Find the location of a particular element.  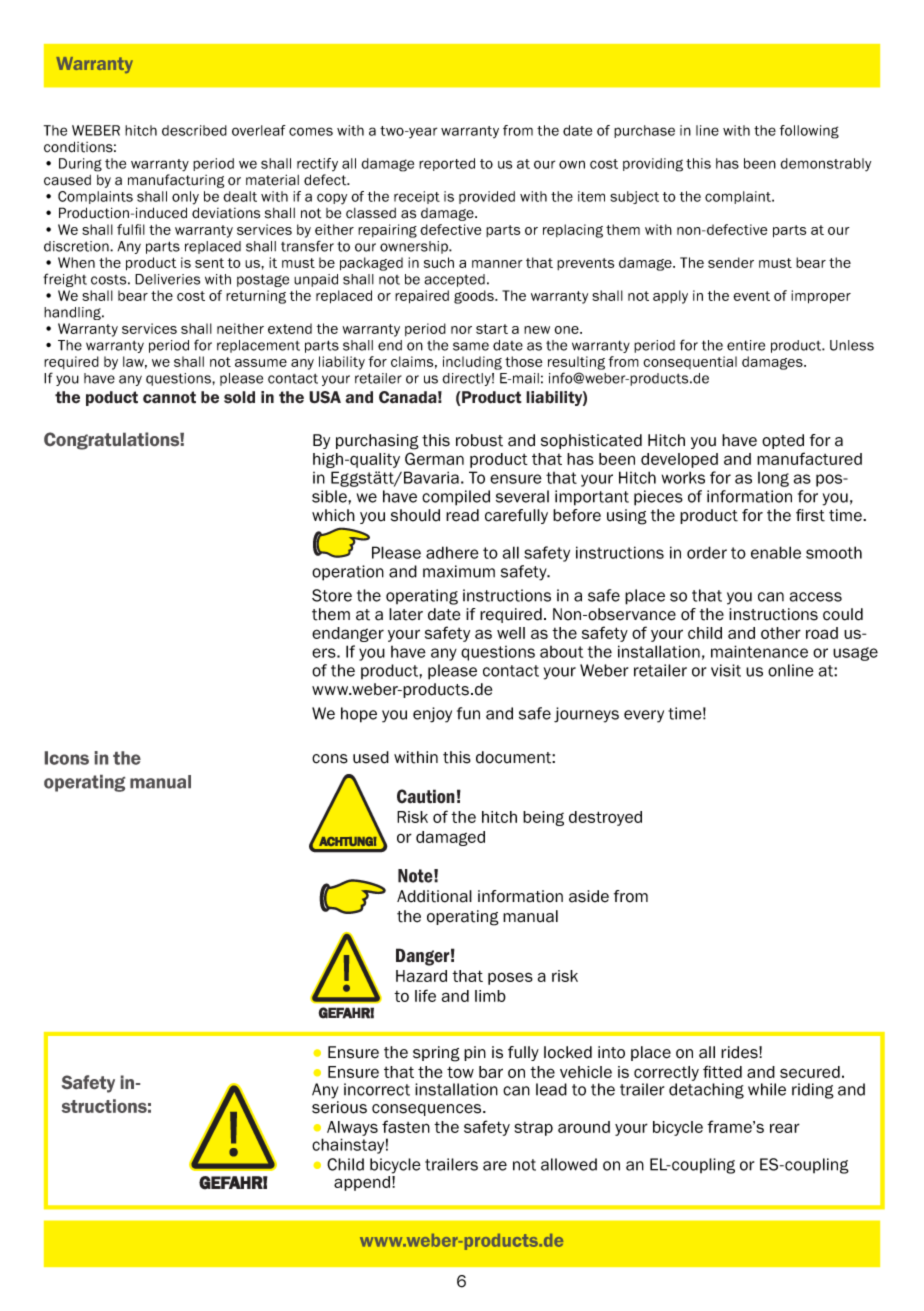

Additional is located at coordinates (434, 896).
